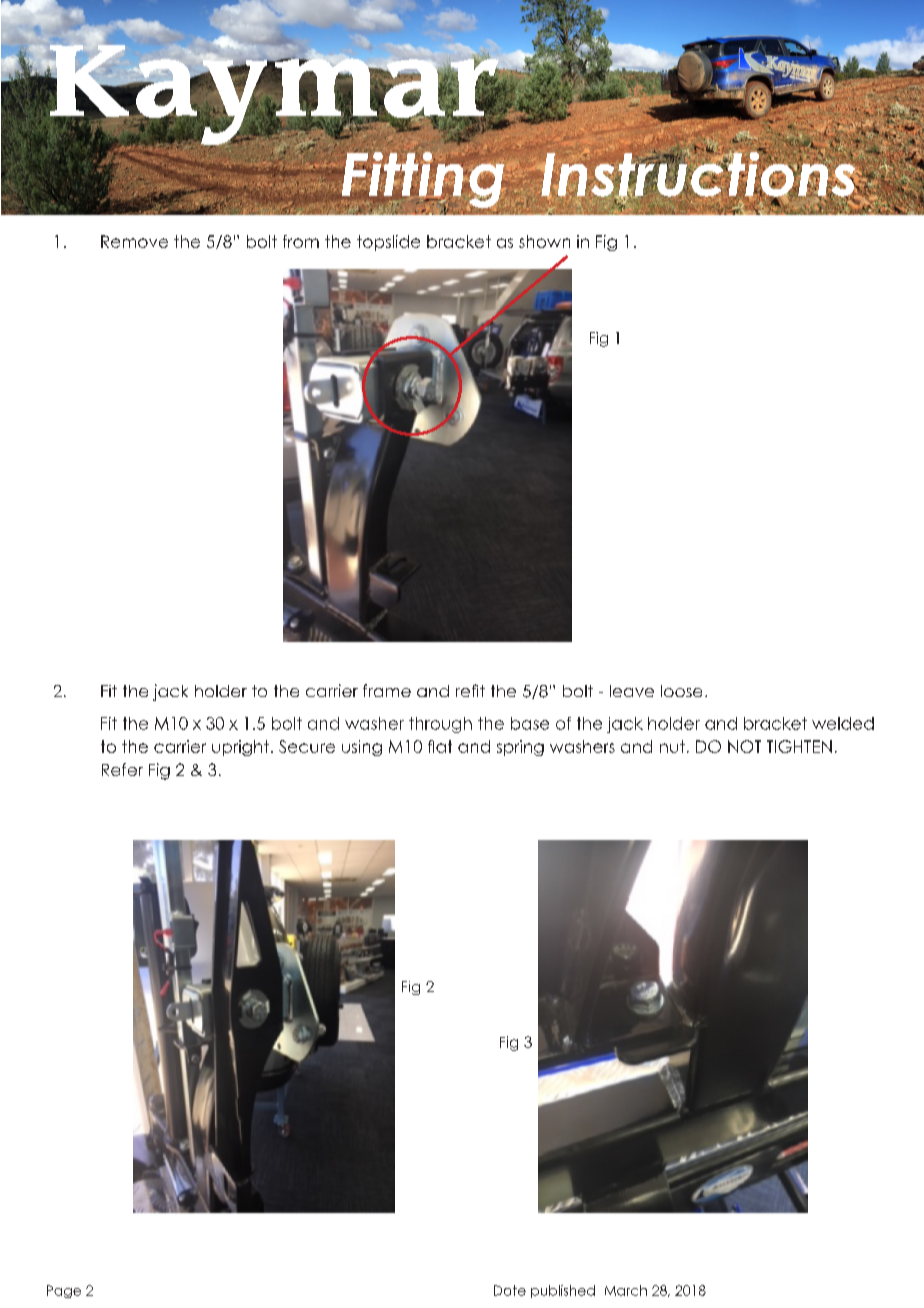  Describe the element at coordinates (744, 746) in the screenshot. I see `NOT` at that location.
